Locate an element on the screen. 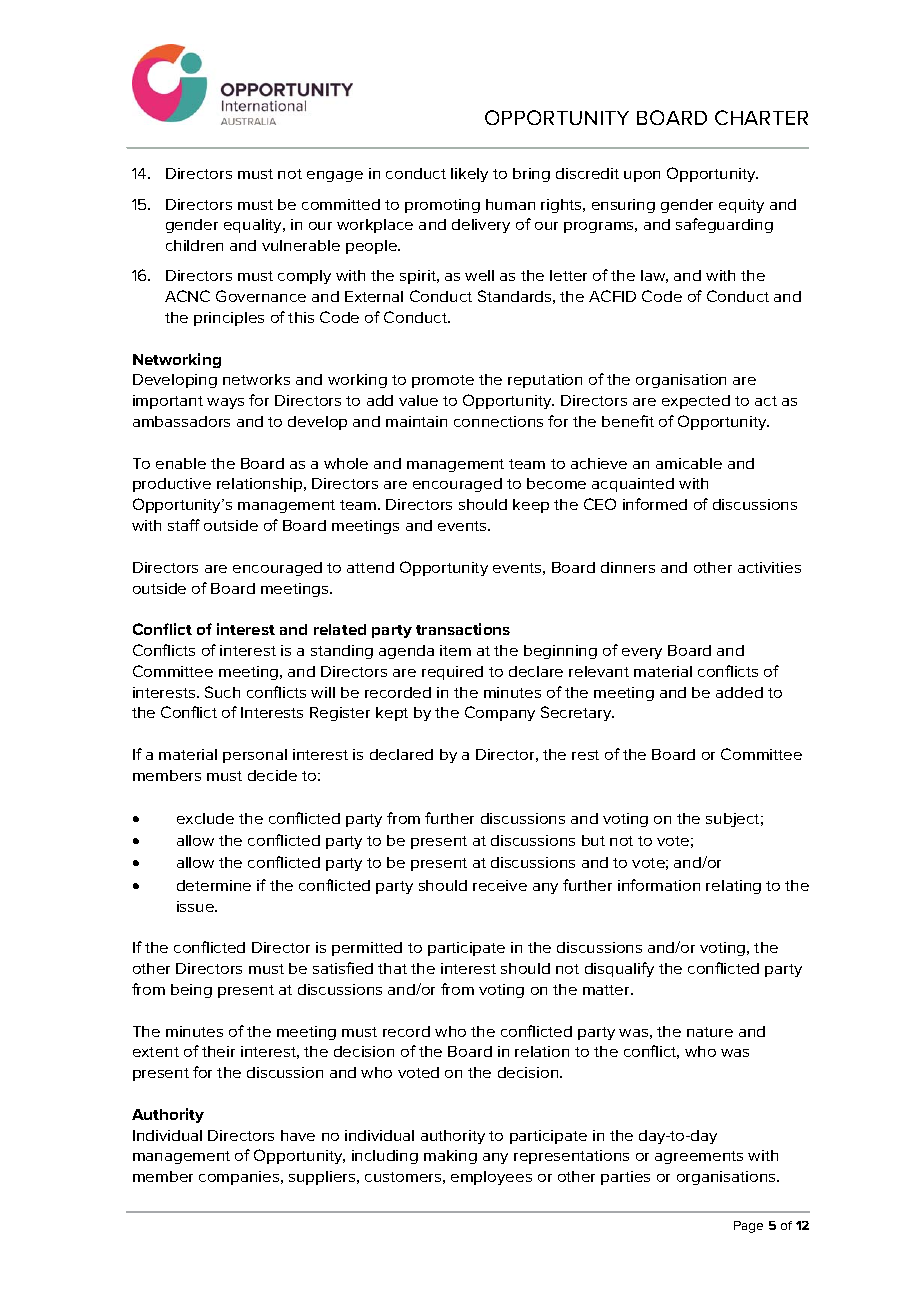  have is located at coordinates (298, 1135).
